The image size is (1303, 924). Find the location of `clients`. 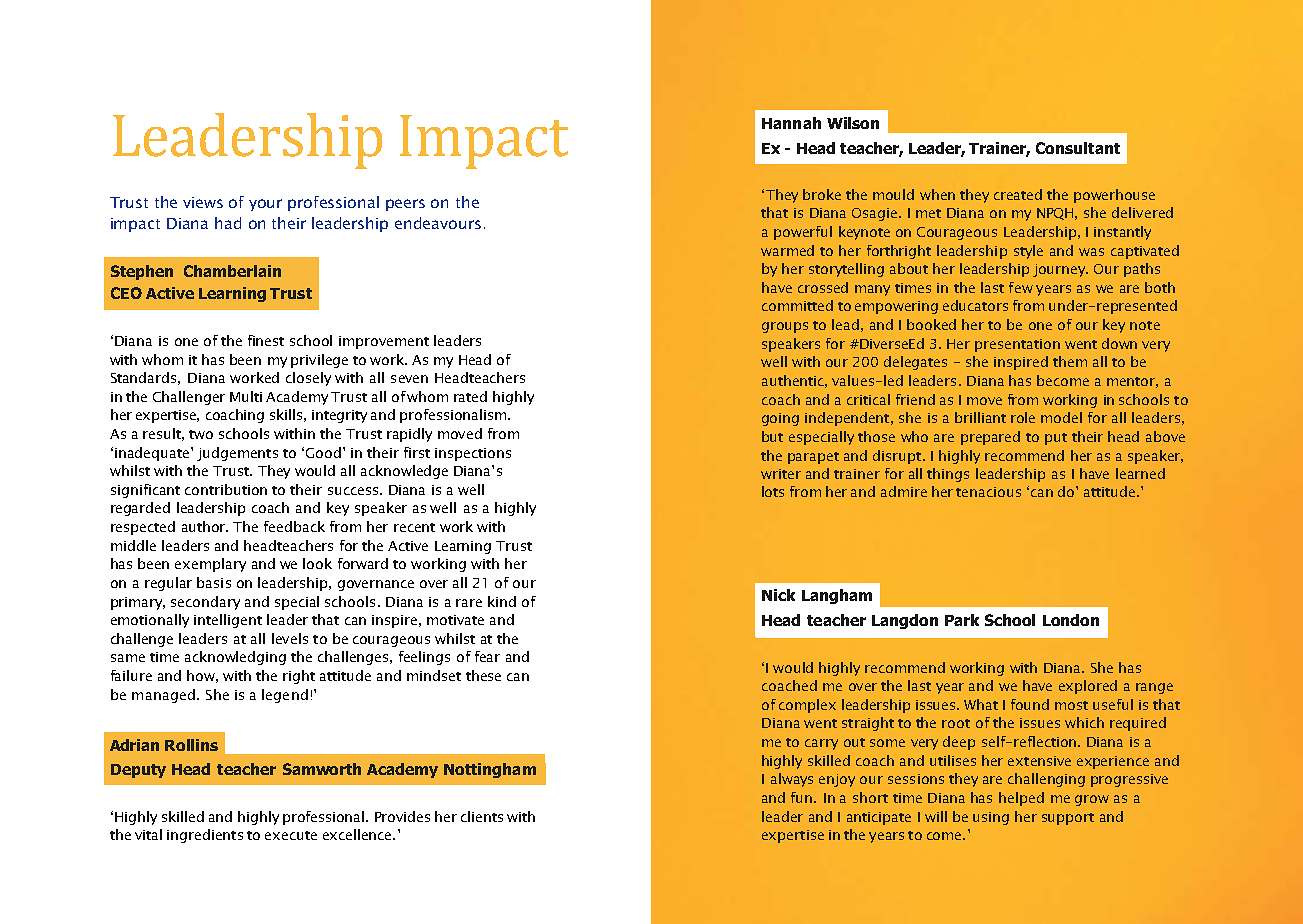

clients is located at coordinates (482, 816).
